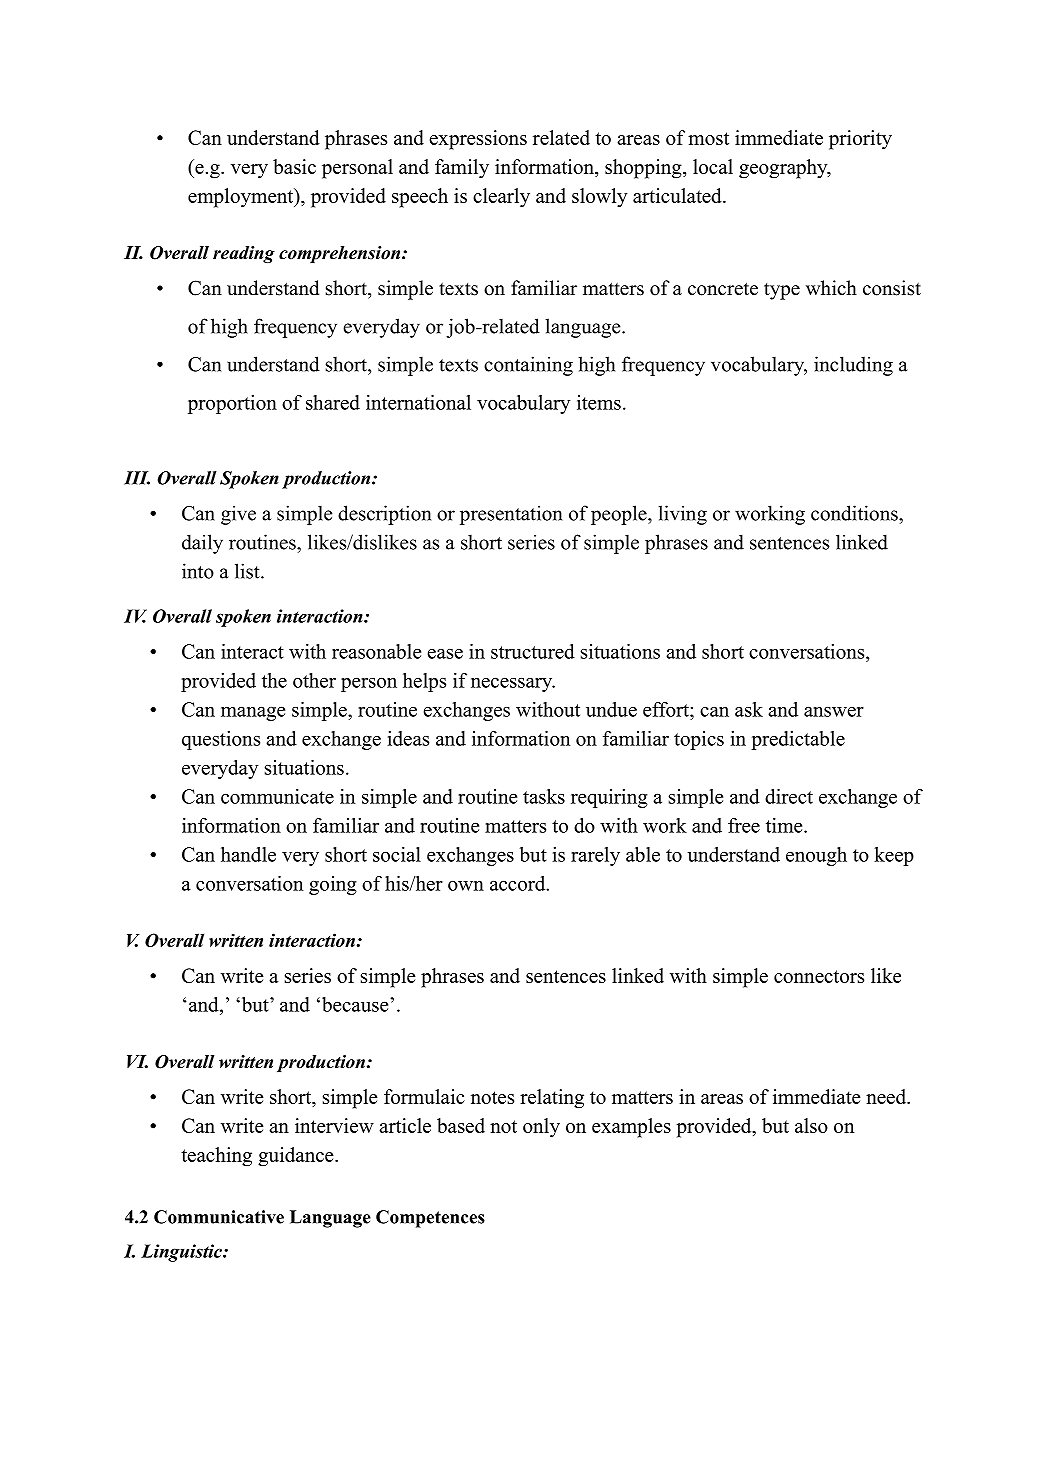 The image size is (1047, 1479). I want to click on clearly, so click(501, 198).
